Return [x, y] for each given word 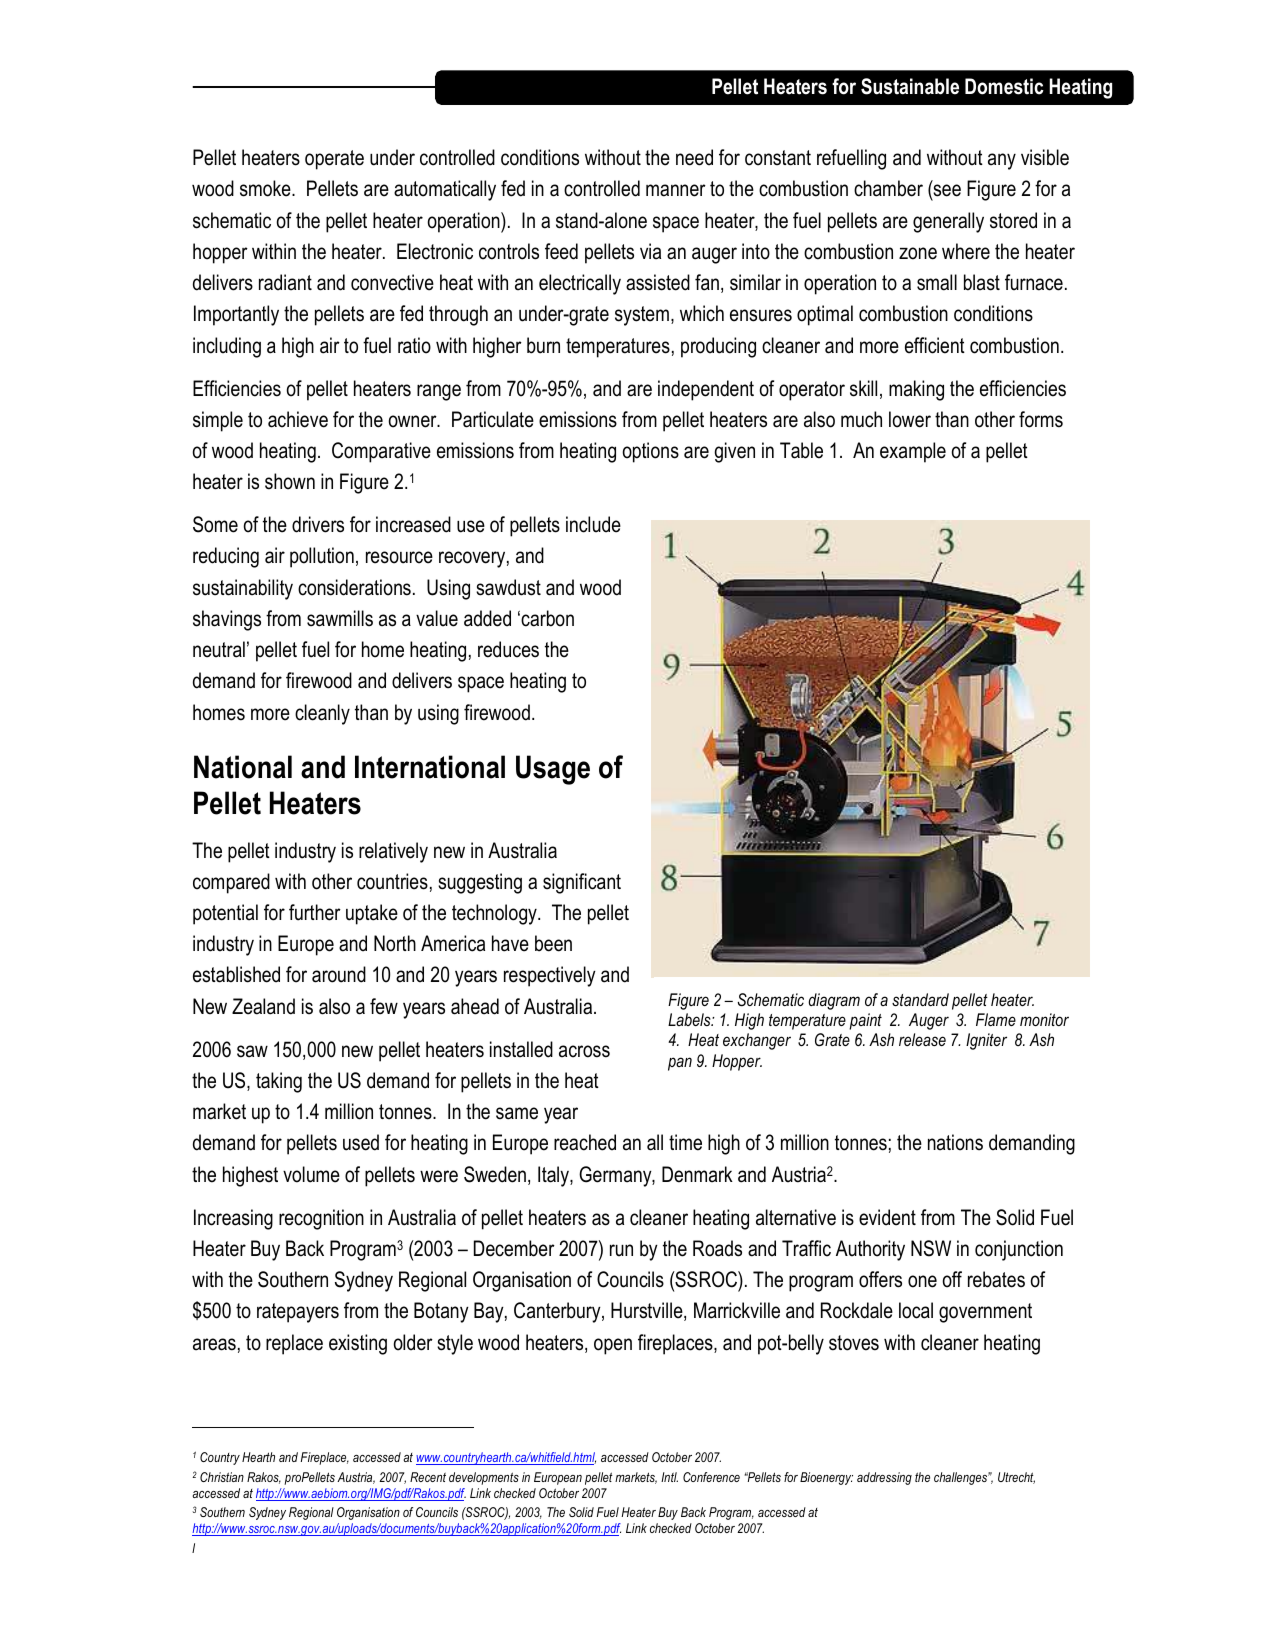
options [651, 452]
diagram [834, 1001]
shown [290, 481]
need [694, 157]
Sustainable [910, 86]
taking [279, 1082]
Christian [222, 1477]
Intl [669, 1477]
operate [334, 160]
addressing [884, 1478]
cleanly [322, 714]
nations [955, 1142]
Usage [553, 770]
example [913, 452]
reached [585, 1142]
